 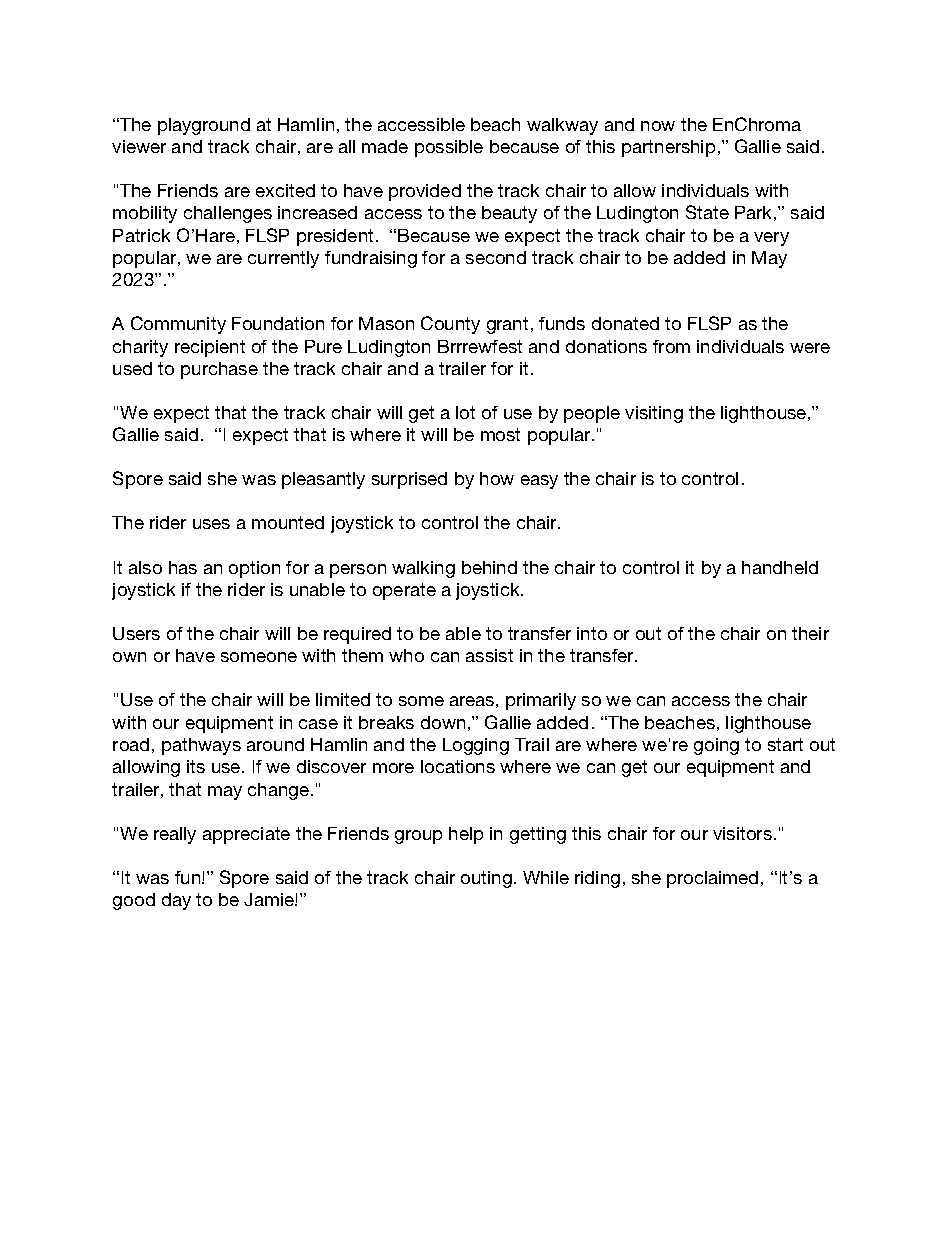 I want to click on playground, so click(x=204, y=126).
